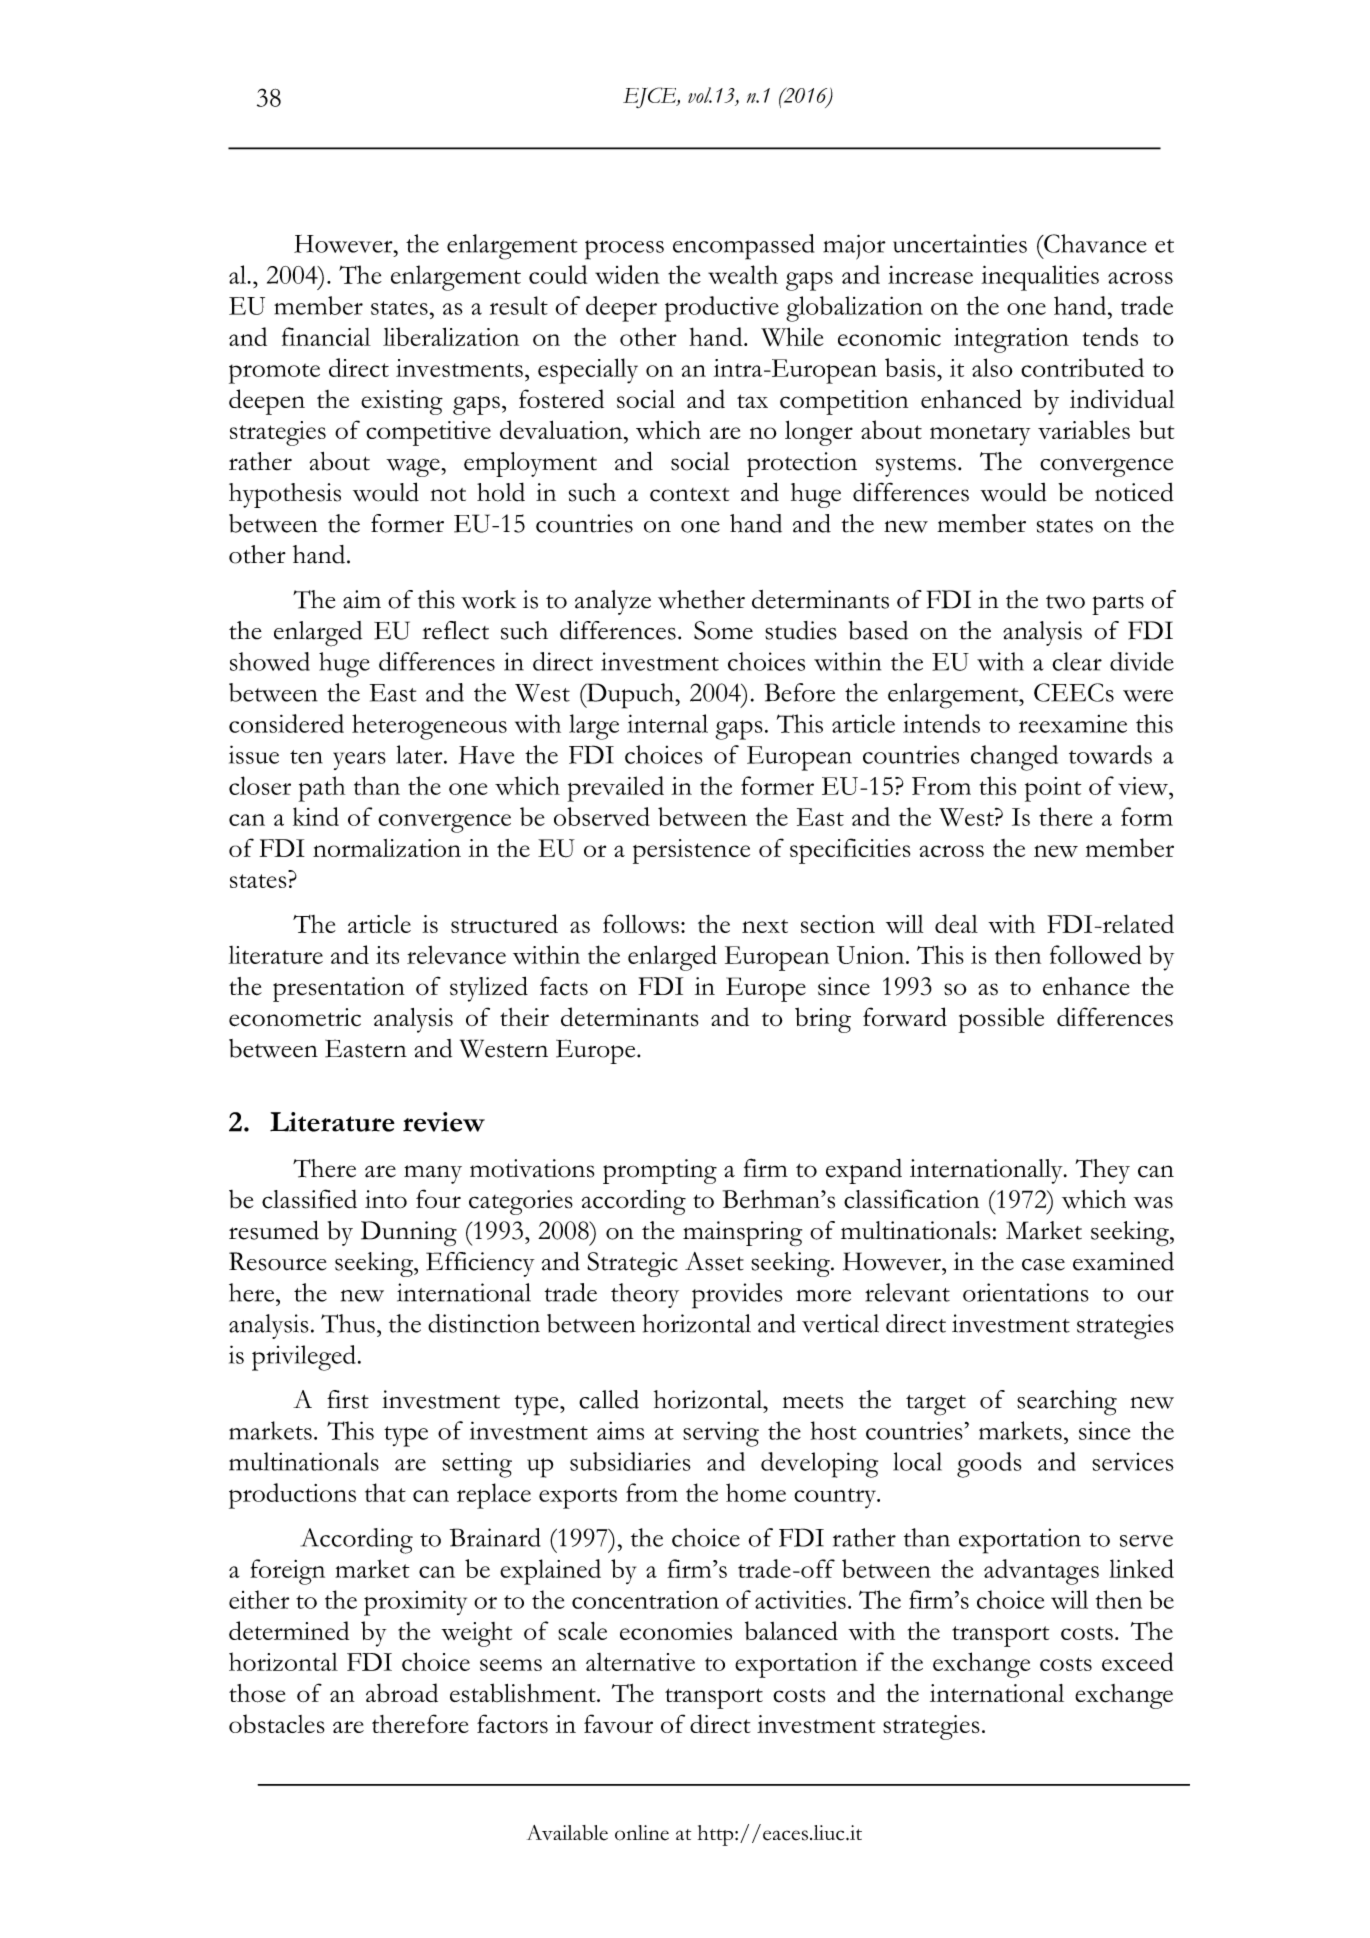  I want to click on obstacles, so click(277, 1723).
